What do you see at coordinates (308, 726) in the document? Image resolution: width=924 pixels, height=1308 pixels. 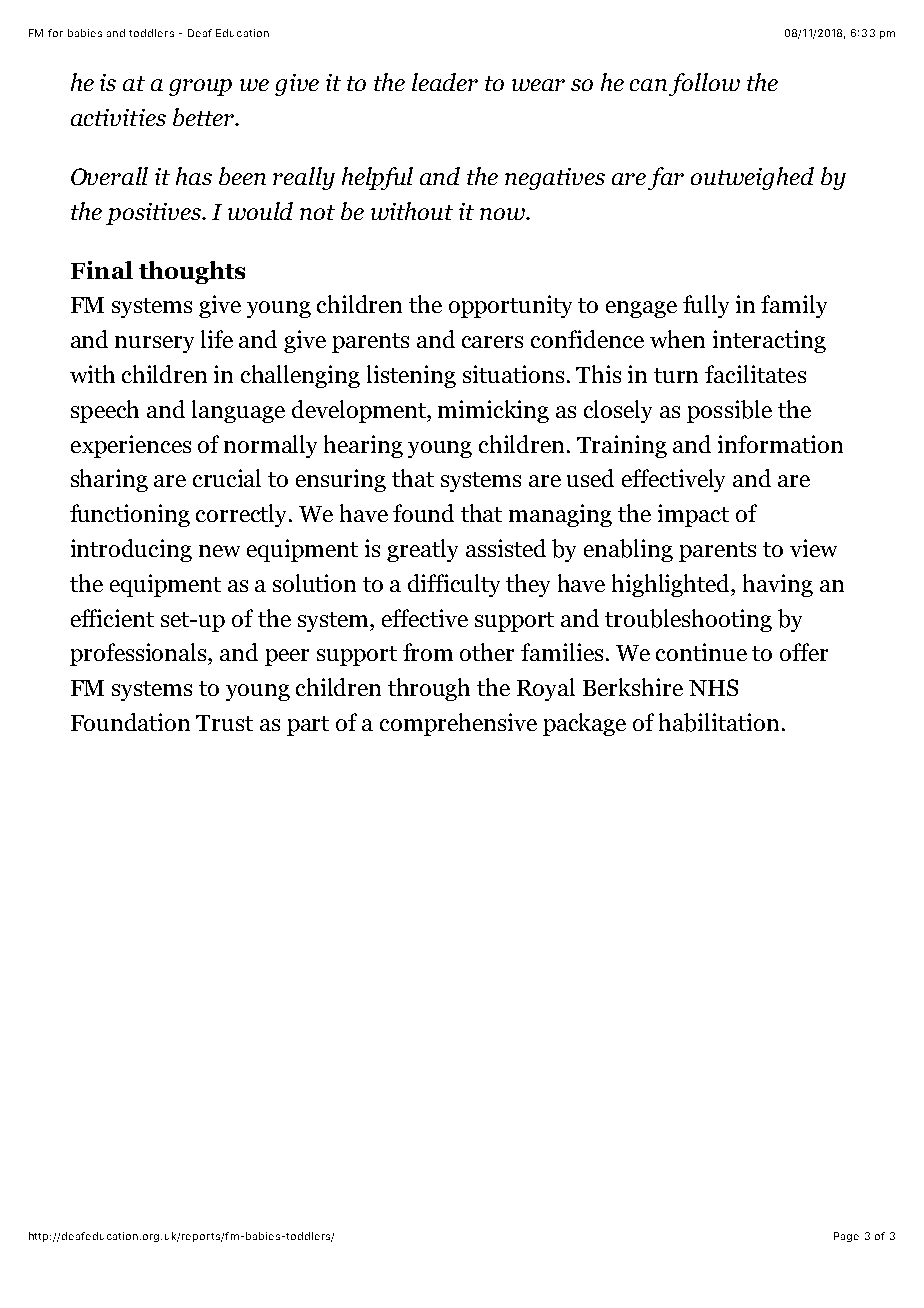 I see `part` at bounding box center [308, 726].
